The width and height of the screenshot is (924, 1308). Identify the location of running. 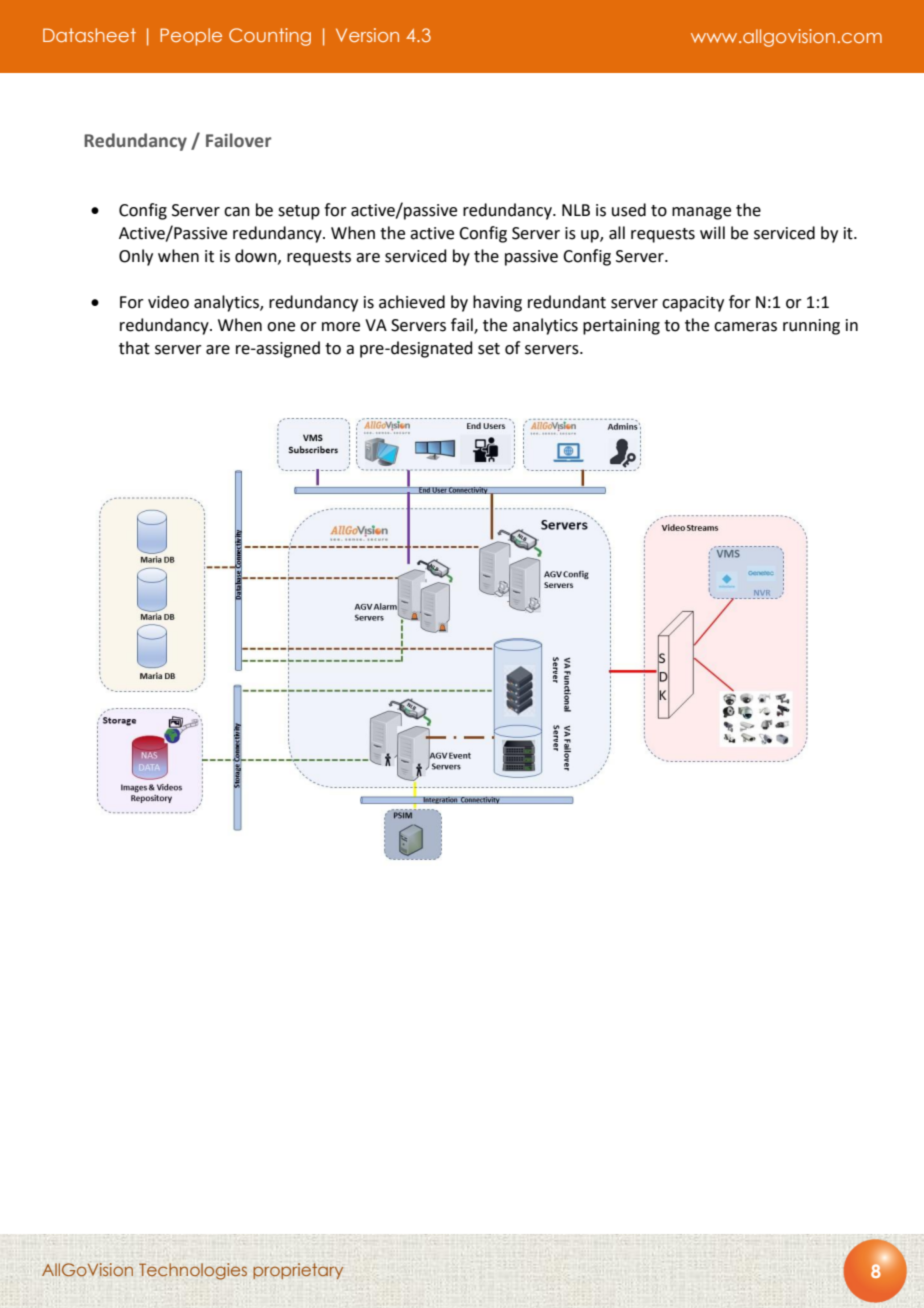
(811, 327).
